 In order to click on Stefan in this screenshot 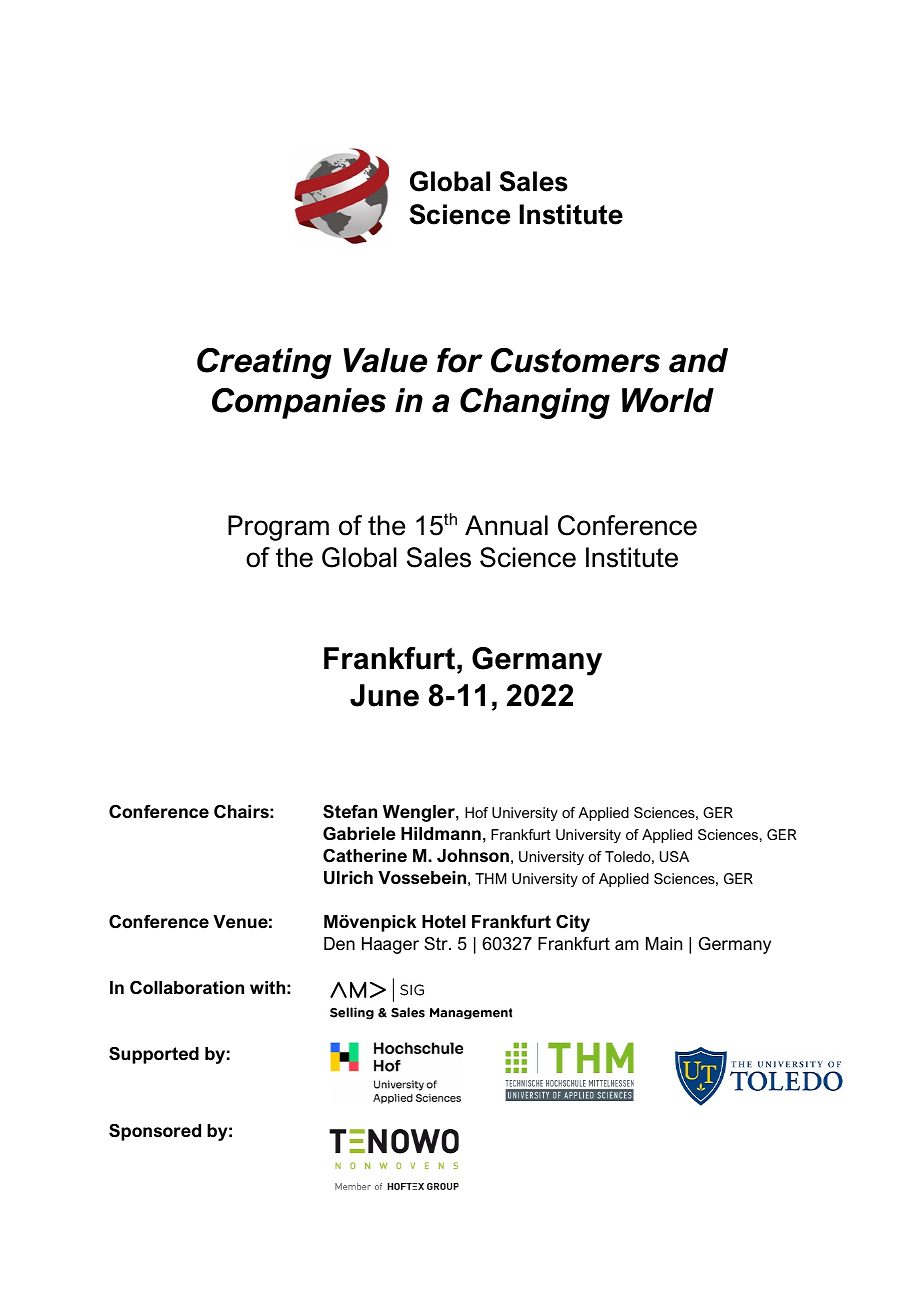, I will do `click(350, 812)`.
